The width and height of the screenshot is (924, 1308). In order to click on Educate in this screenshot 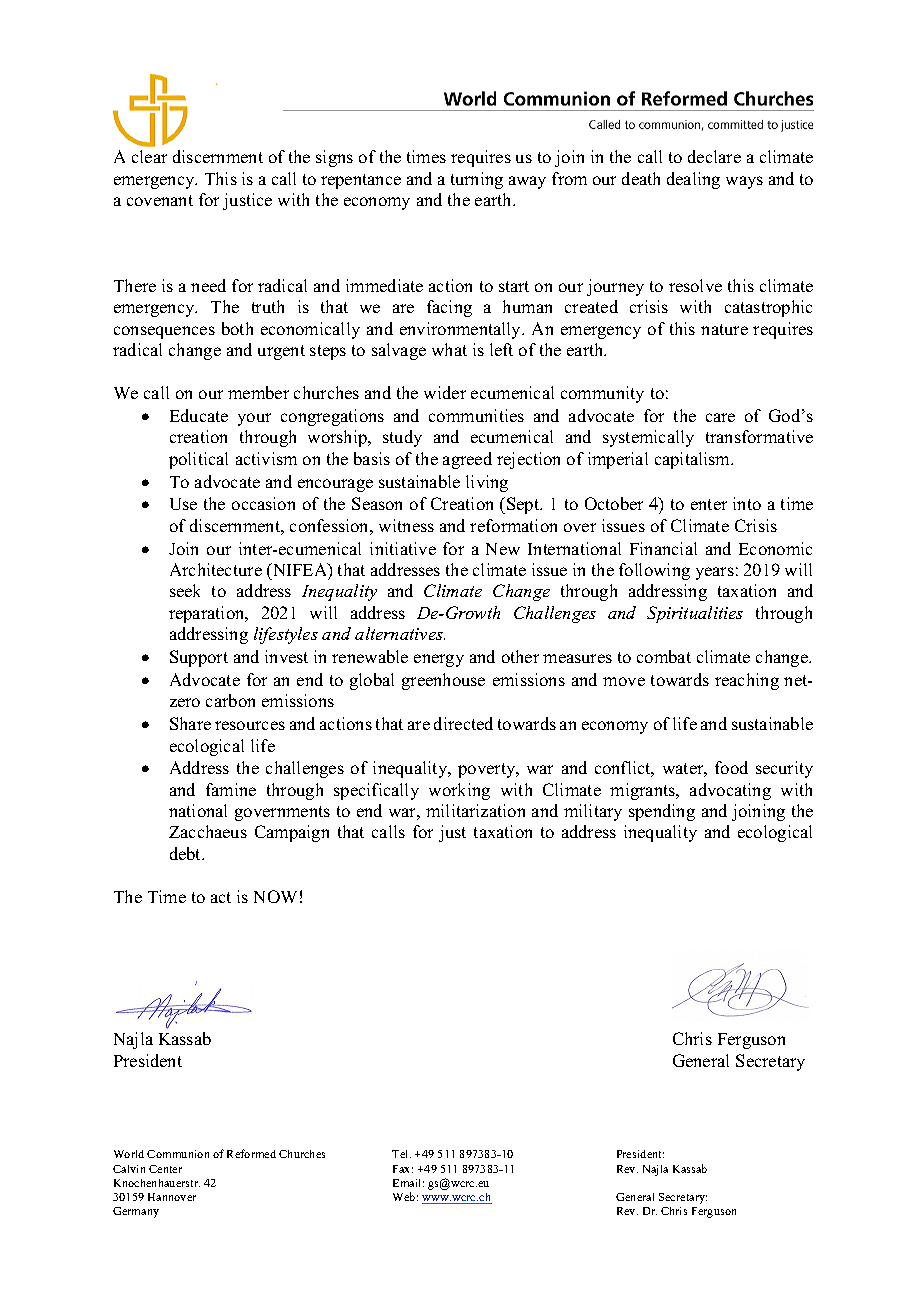, I will do `click(199, 415)`.
